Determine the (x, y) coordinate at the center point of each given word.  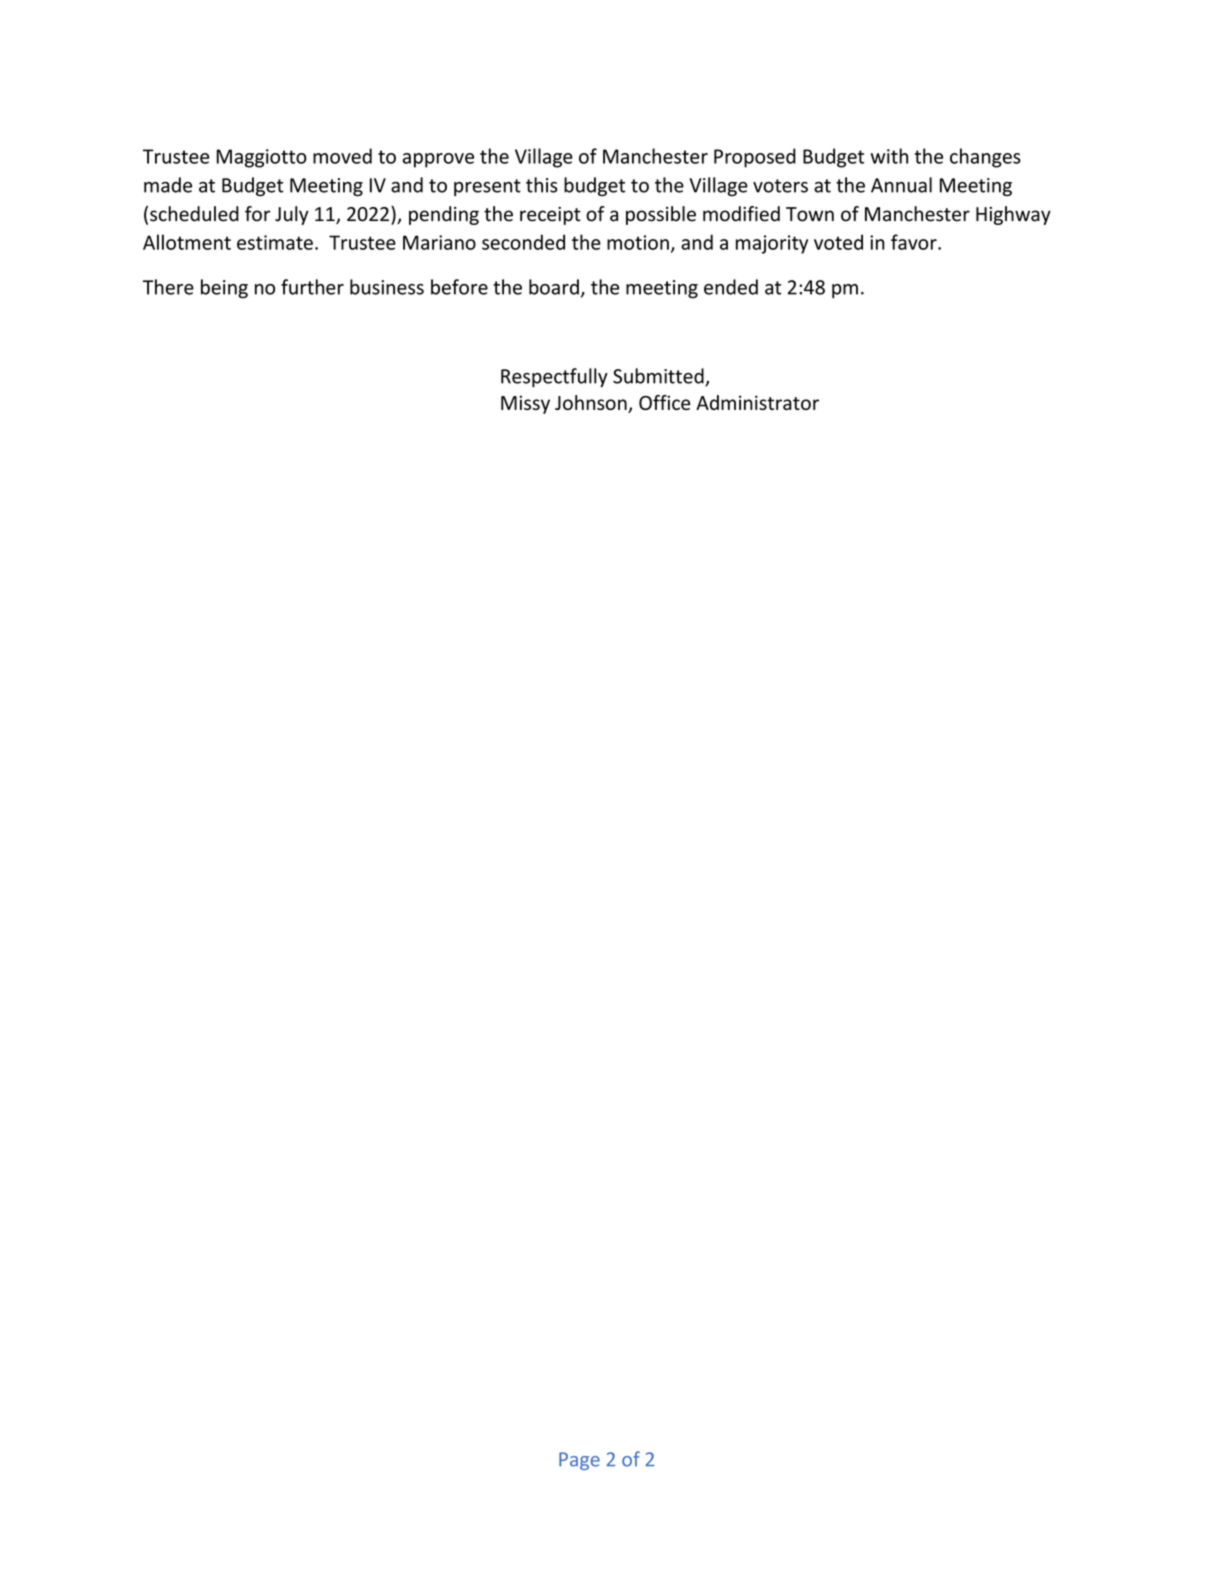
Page (579, 1461)
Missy (525, 404)
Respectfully (554, 377)
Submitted (659, 377)
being (224, 289)
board (554, 287)
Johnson (592, 404)
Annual (901, 185)
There (168, 287)
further (312, 287)
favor (915, 242)
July (292, 215)
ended (731, 287)
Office (664, 402)
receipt (550, 216)
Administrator (757, 402)
